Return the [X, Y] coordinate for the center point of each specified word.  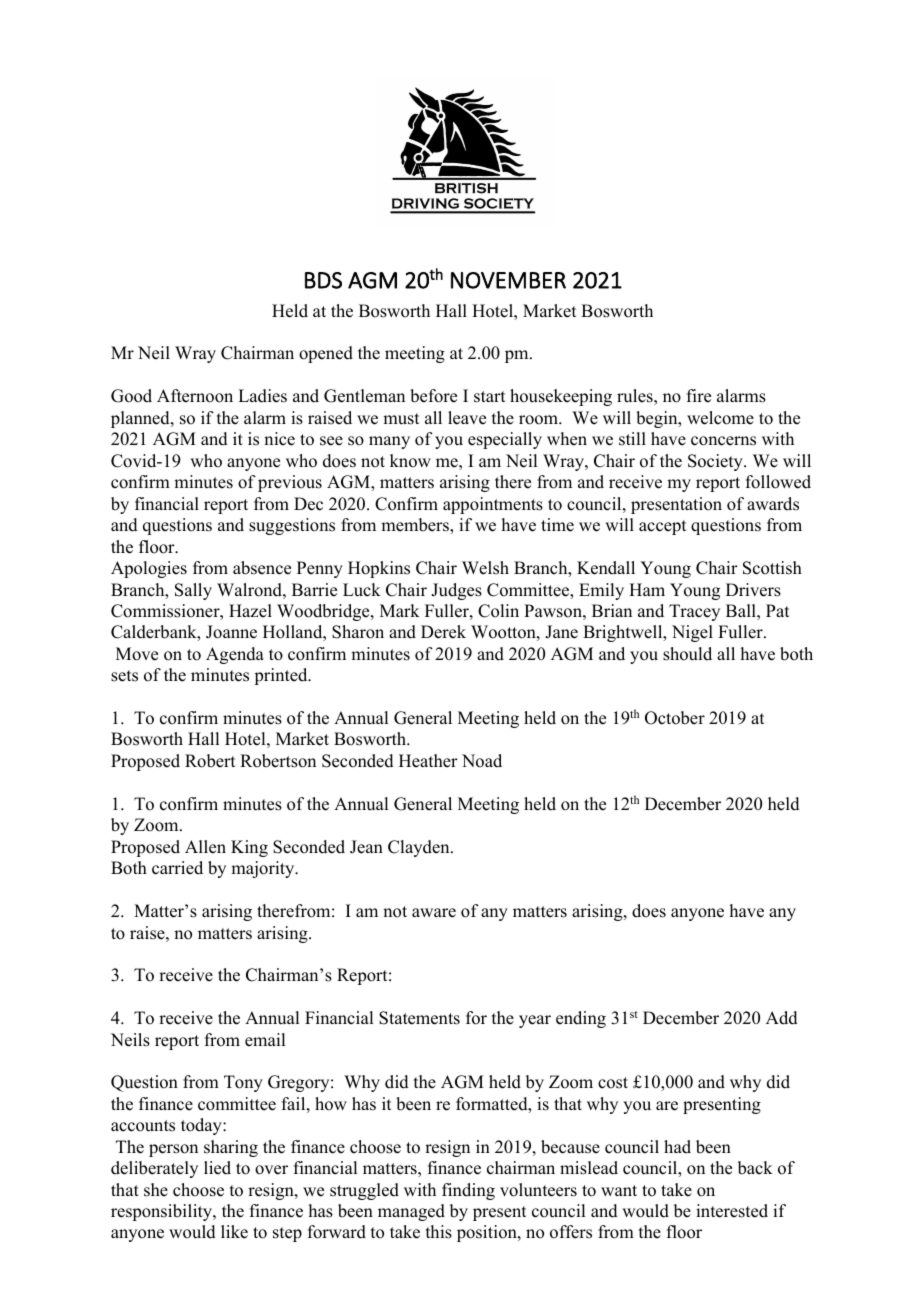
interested [732, 1211]
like [234, 1232]
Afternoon [195, 396]
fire [699, 396]
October [675, 718]
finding [468, 1191]
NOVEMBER [508, 280]
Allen [205, 847]
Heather [428, 761]
